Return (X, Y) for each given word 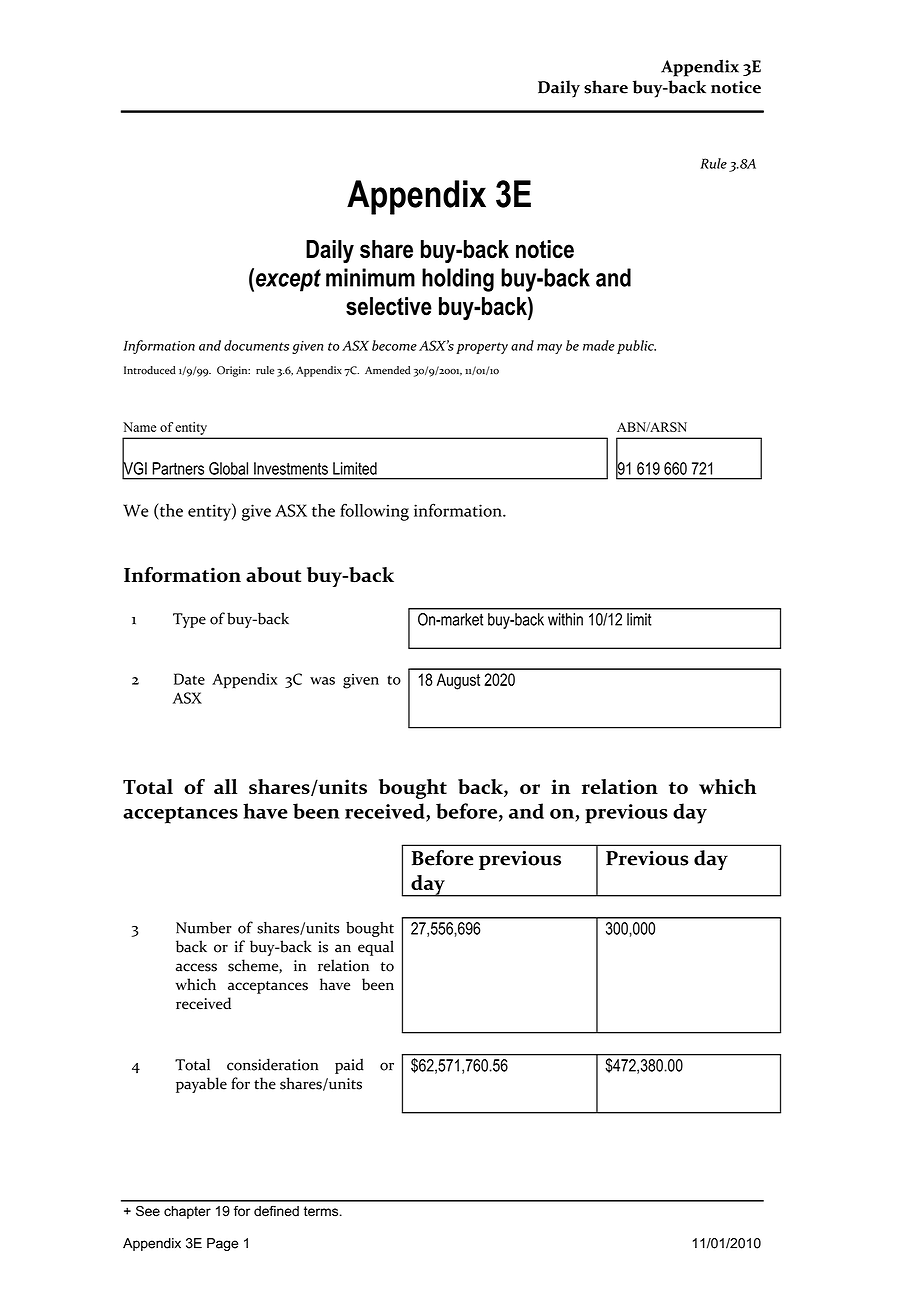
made (599, 345)
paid (349, 1066)
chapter (187, 1212)
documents (256, 345)
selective (389, 306)
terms (322, 1211)
